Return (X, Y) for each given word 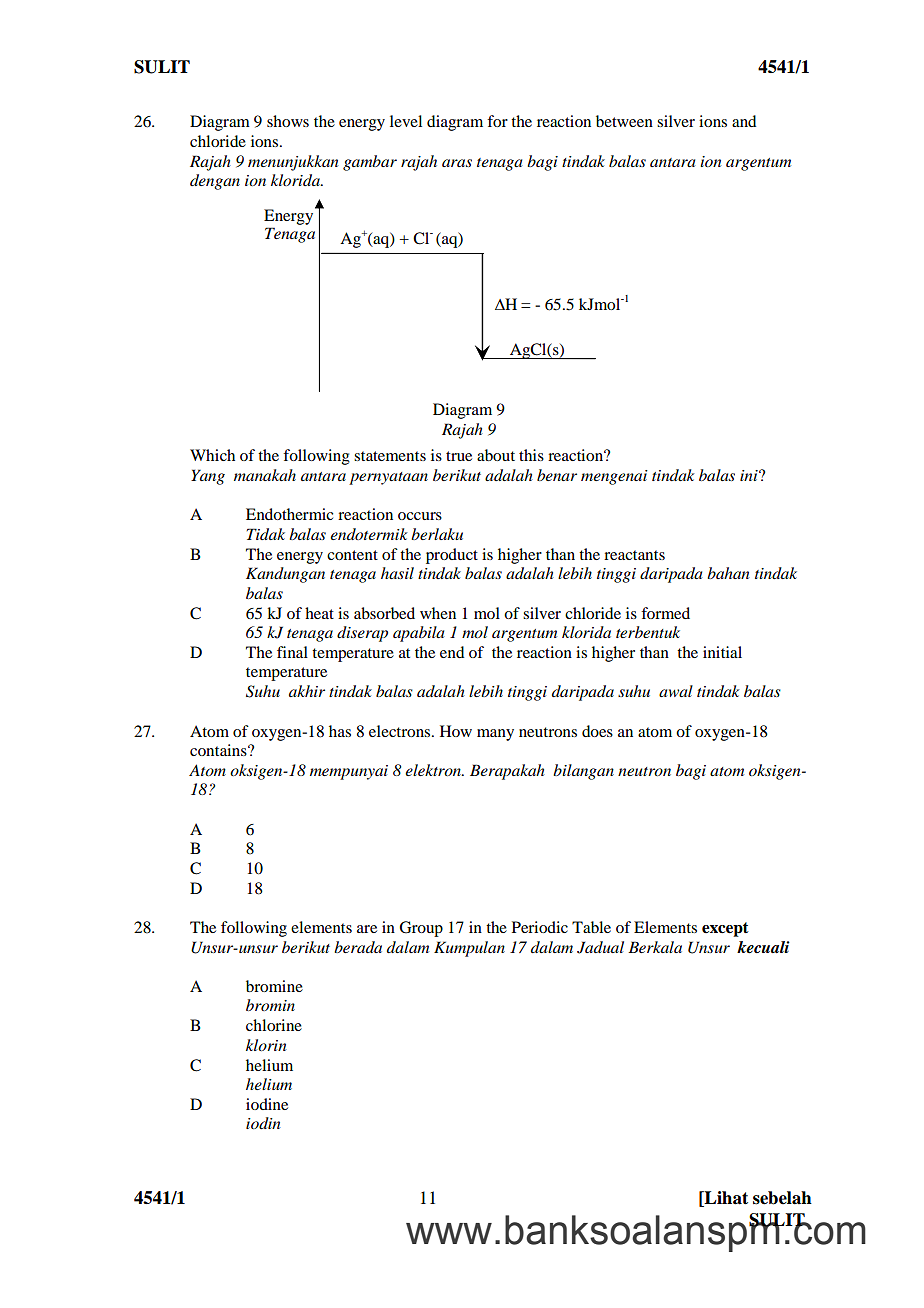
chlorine (274, 1025)
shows (288, 121)
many (495, 735)
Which (212, 455)
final (292, 652)
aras (457, 163)
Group (421, 929)
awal (676, 691)
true (459, 456)
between (624, 121)
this (531, 455)
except (725, 929)
